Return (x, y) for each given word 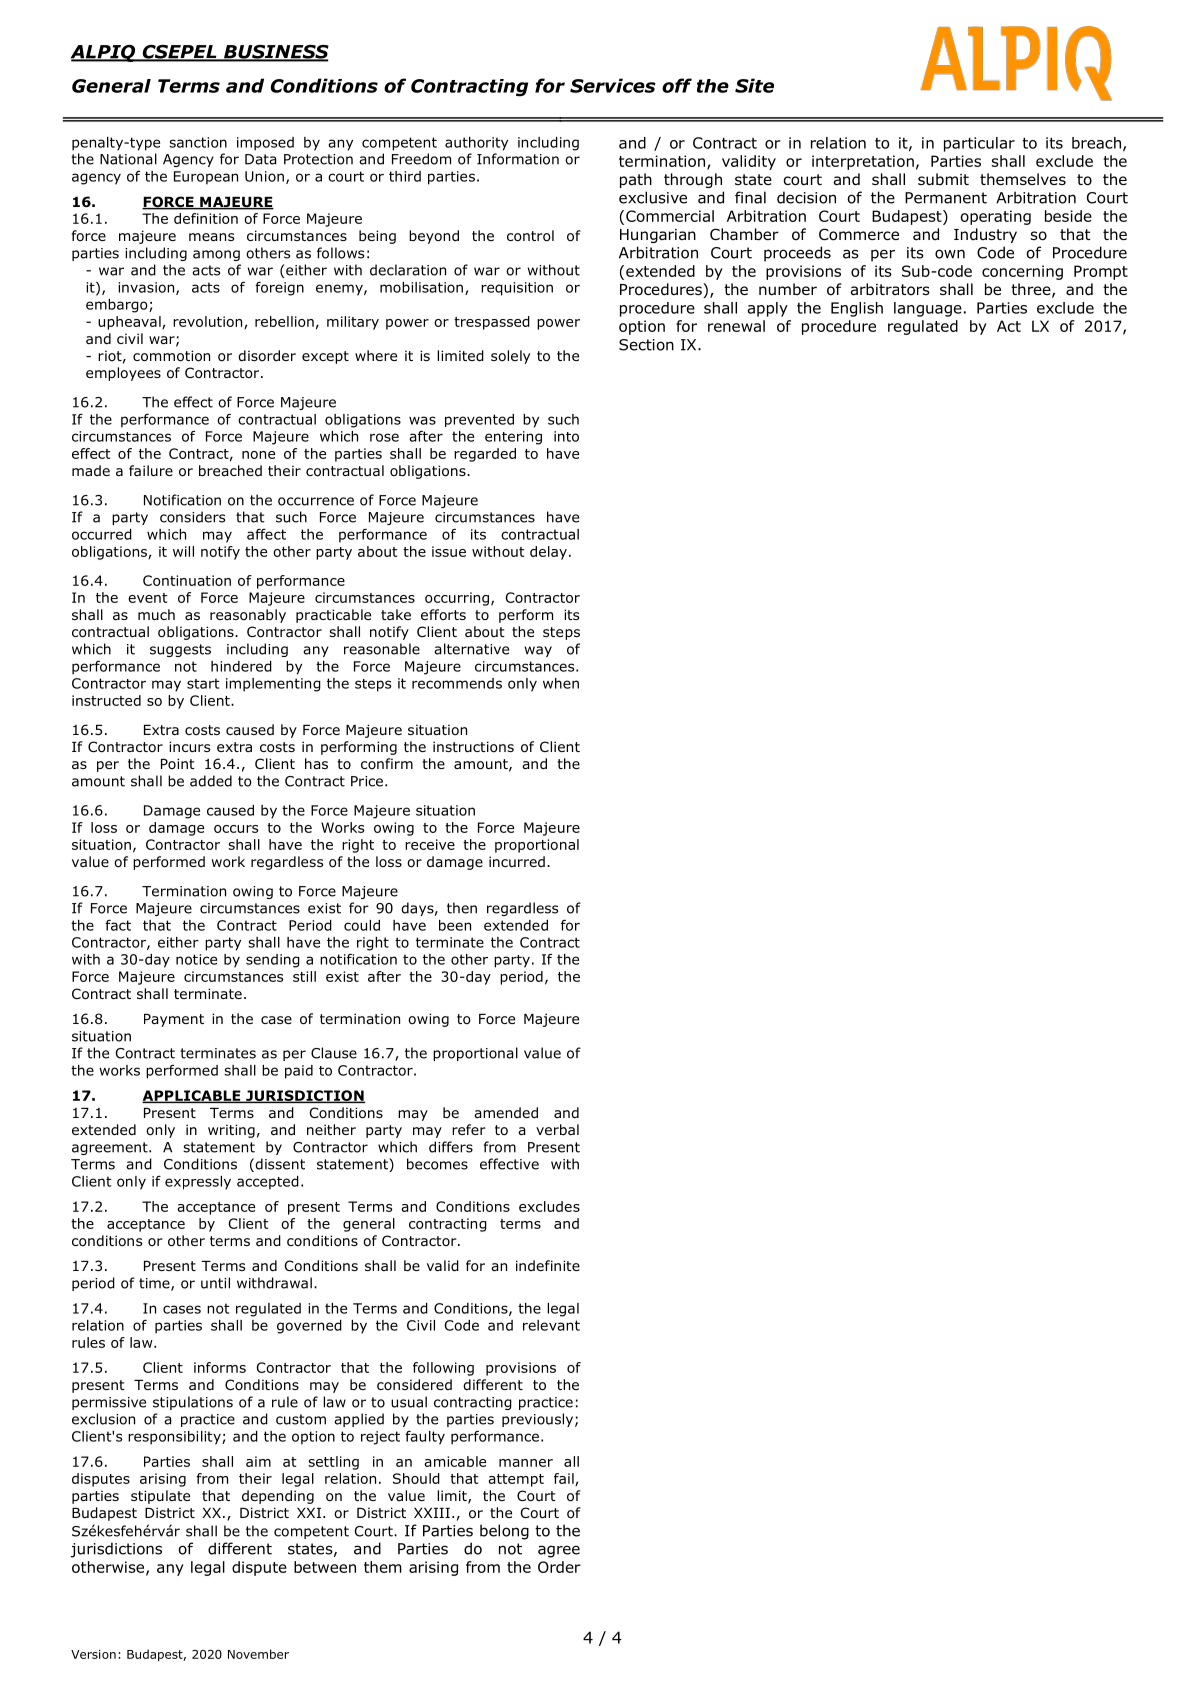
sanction (198, 142)
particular (979, 144)
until (215, 1283)
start (203, 683)
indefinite (548, 1265)
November (258, 1654)
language (928, 309)
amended (506, 1112)
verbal (557, 1129)
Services (613, 85)
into (566, 436)
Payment (174, 1020)
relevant (551, 1325)
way (538, 651)
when (561, 683)
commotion (171, 356)
